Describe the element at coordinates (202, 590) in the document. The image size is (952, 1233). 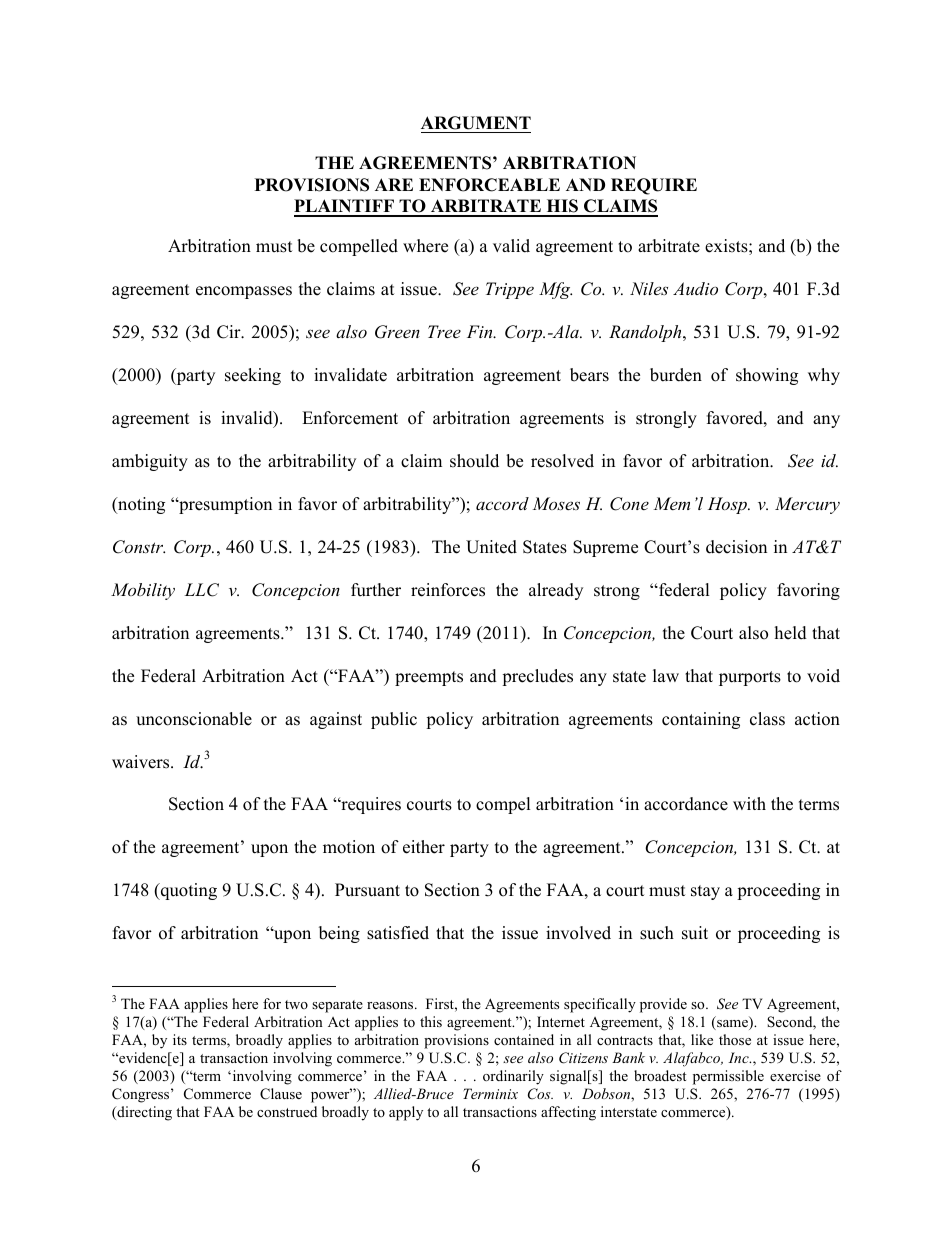
I see `LLC` at that location.
